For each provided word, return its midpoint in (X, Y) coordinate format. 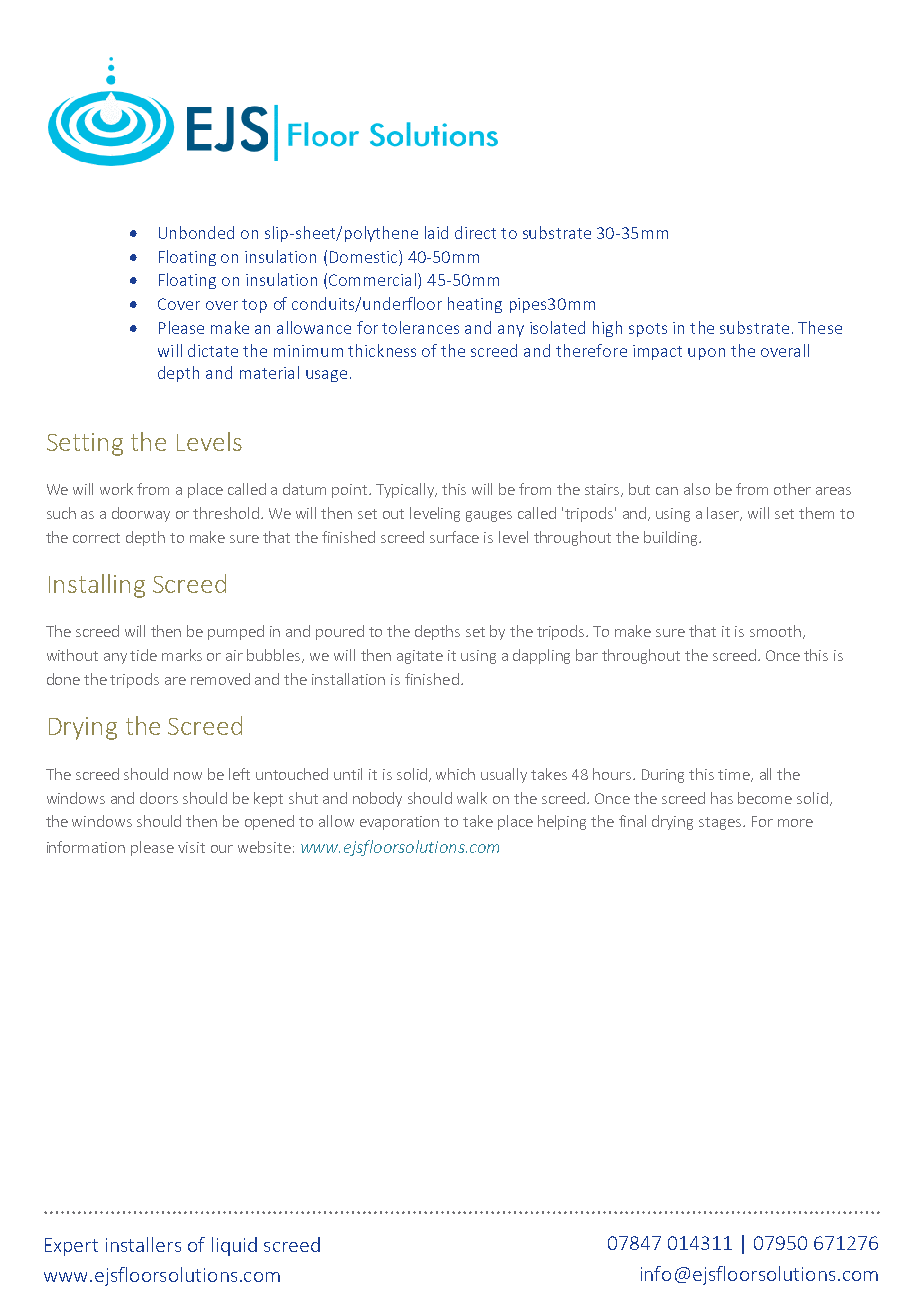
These (820, 327)
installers (143, 1244)
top (254, 306)
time (735, 775)
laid (436, 232)
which (455, 774)
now (188, 776)
